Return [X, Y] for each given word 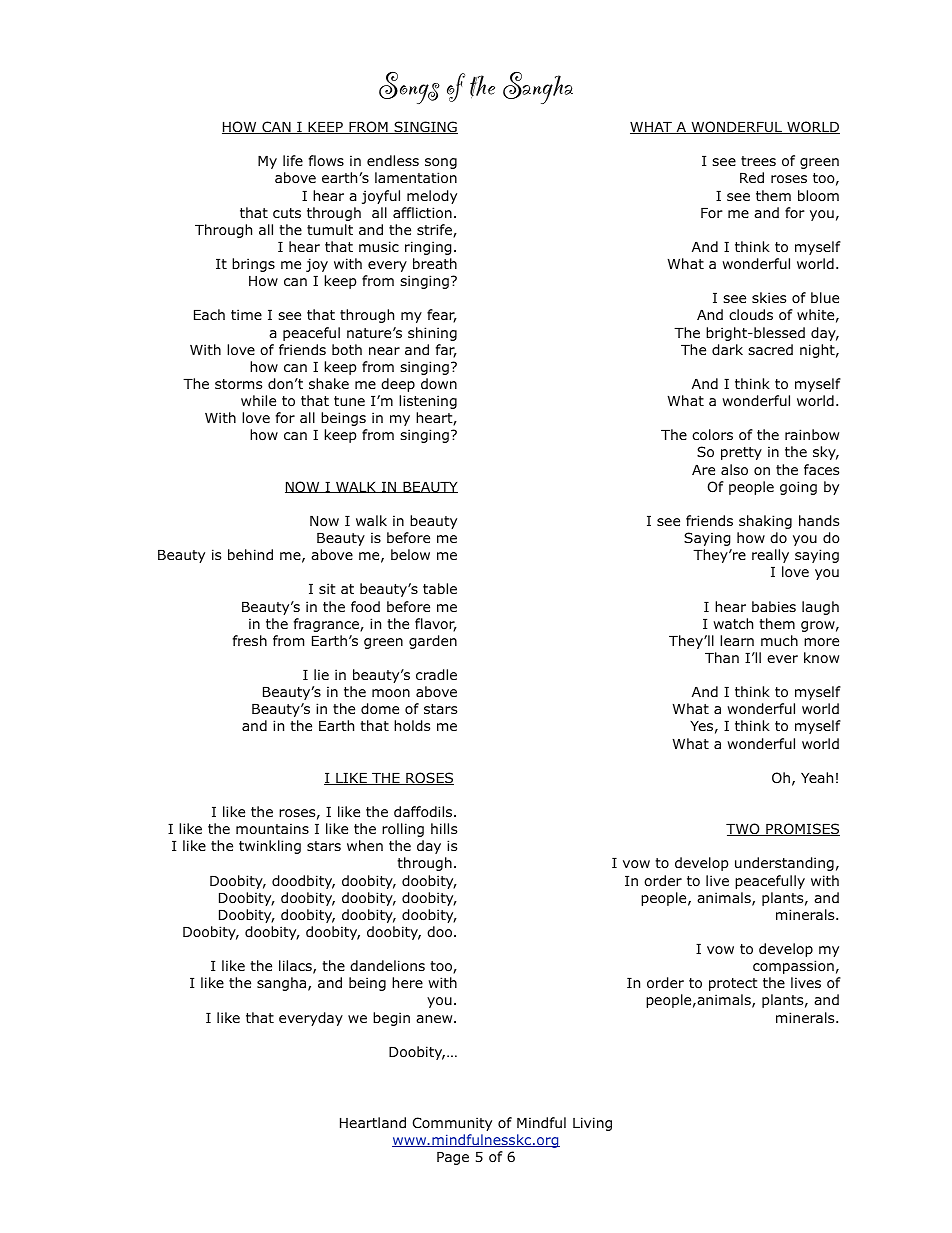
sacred [770, 349]
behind [250, 554]
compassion [793, 967]
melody [432, 197]
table [440, 588]
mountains [272, 829]
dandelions [387, 965]
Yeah [817, 777]
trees [758, 161]
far [446, 351]
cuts [287, 213]
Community [452, 1124]
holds [412, 726]
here [407, 982]
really [770, 556]
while [258, 400]
